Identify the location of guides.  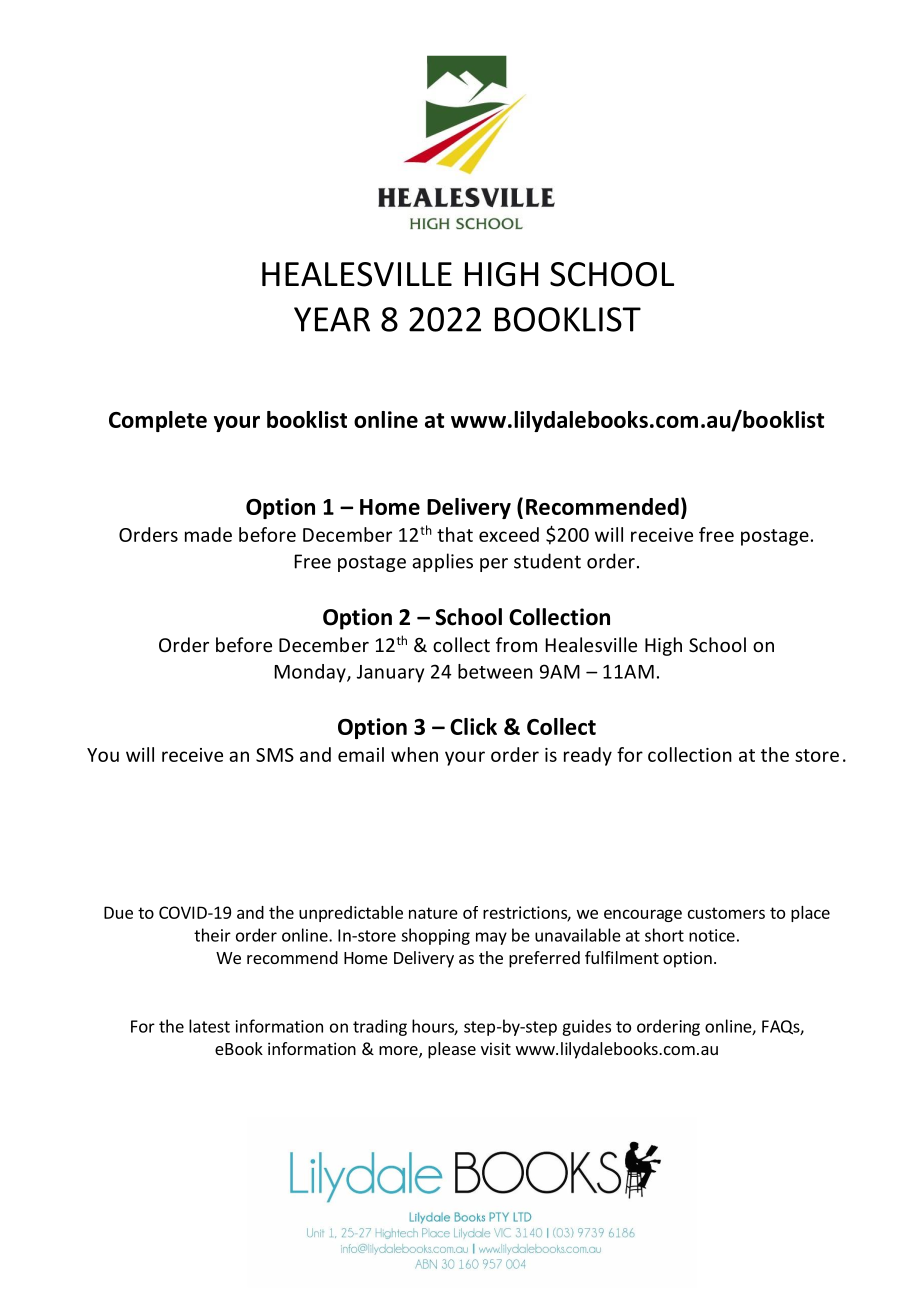
(586, 1027).
